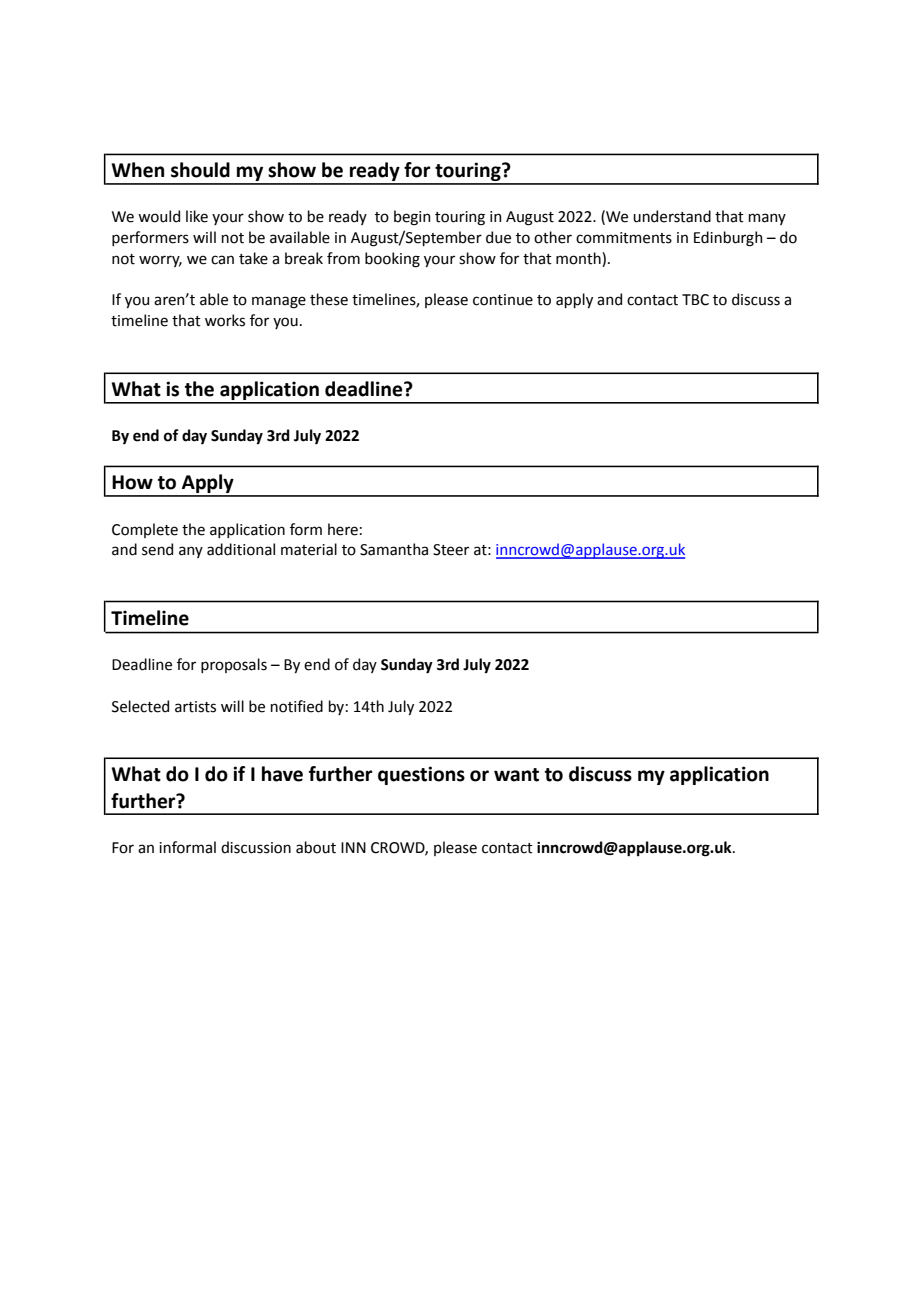  I want to click on have, so click(282, 774).
